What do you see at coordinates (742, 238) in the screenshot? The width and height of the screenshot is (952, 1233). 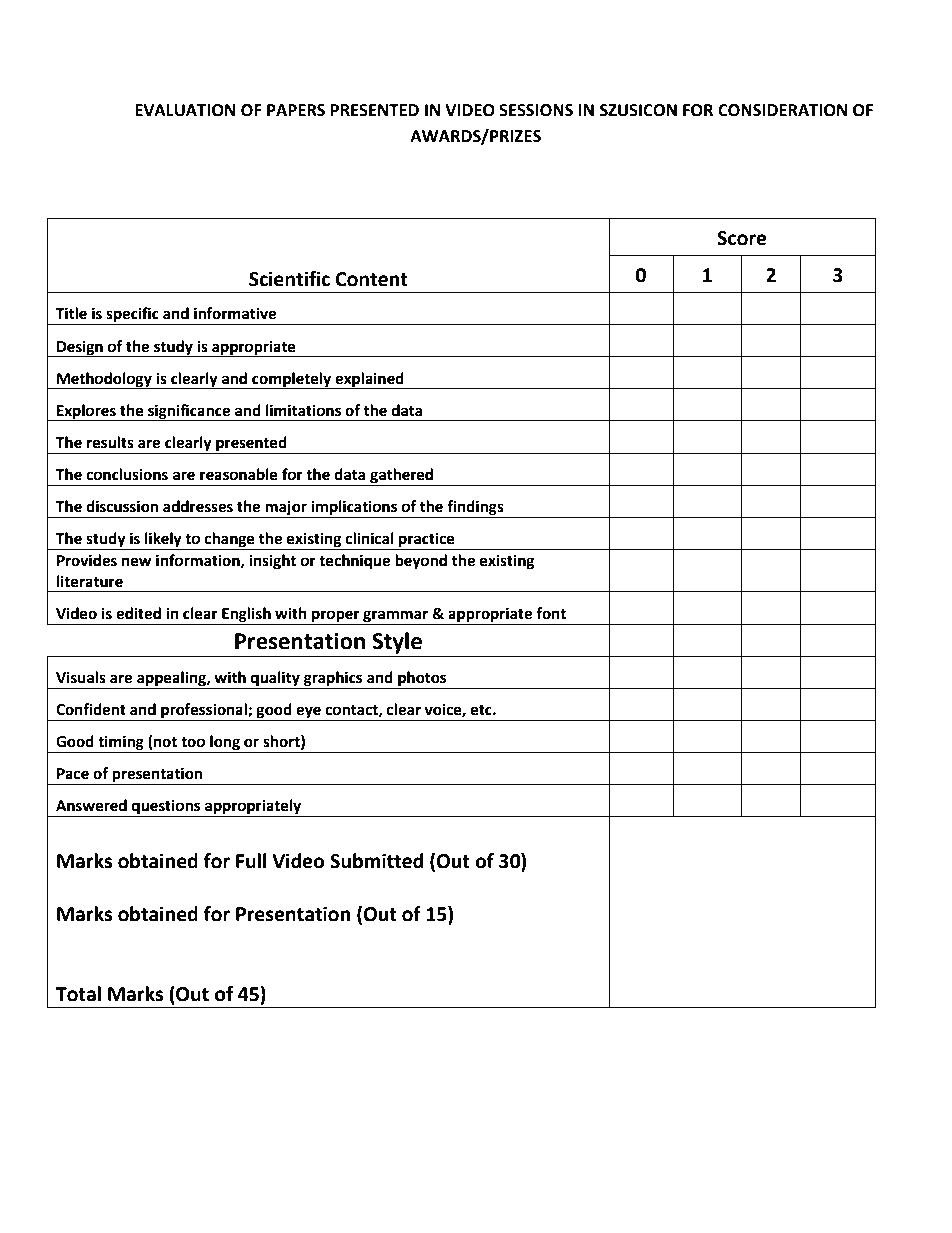 I see `Score` at bounding box center [742, 238].
